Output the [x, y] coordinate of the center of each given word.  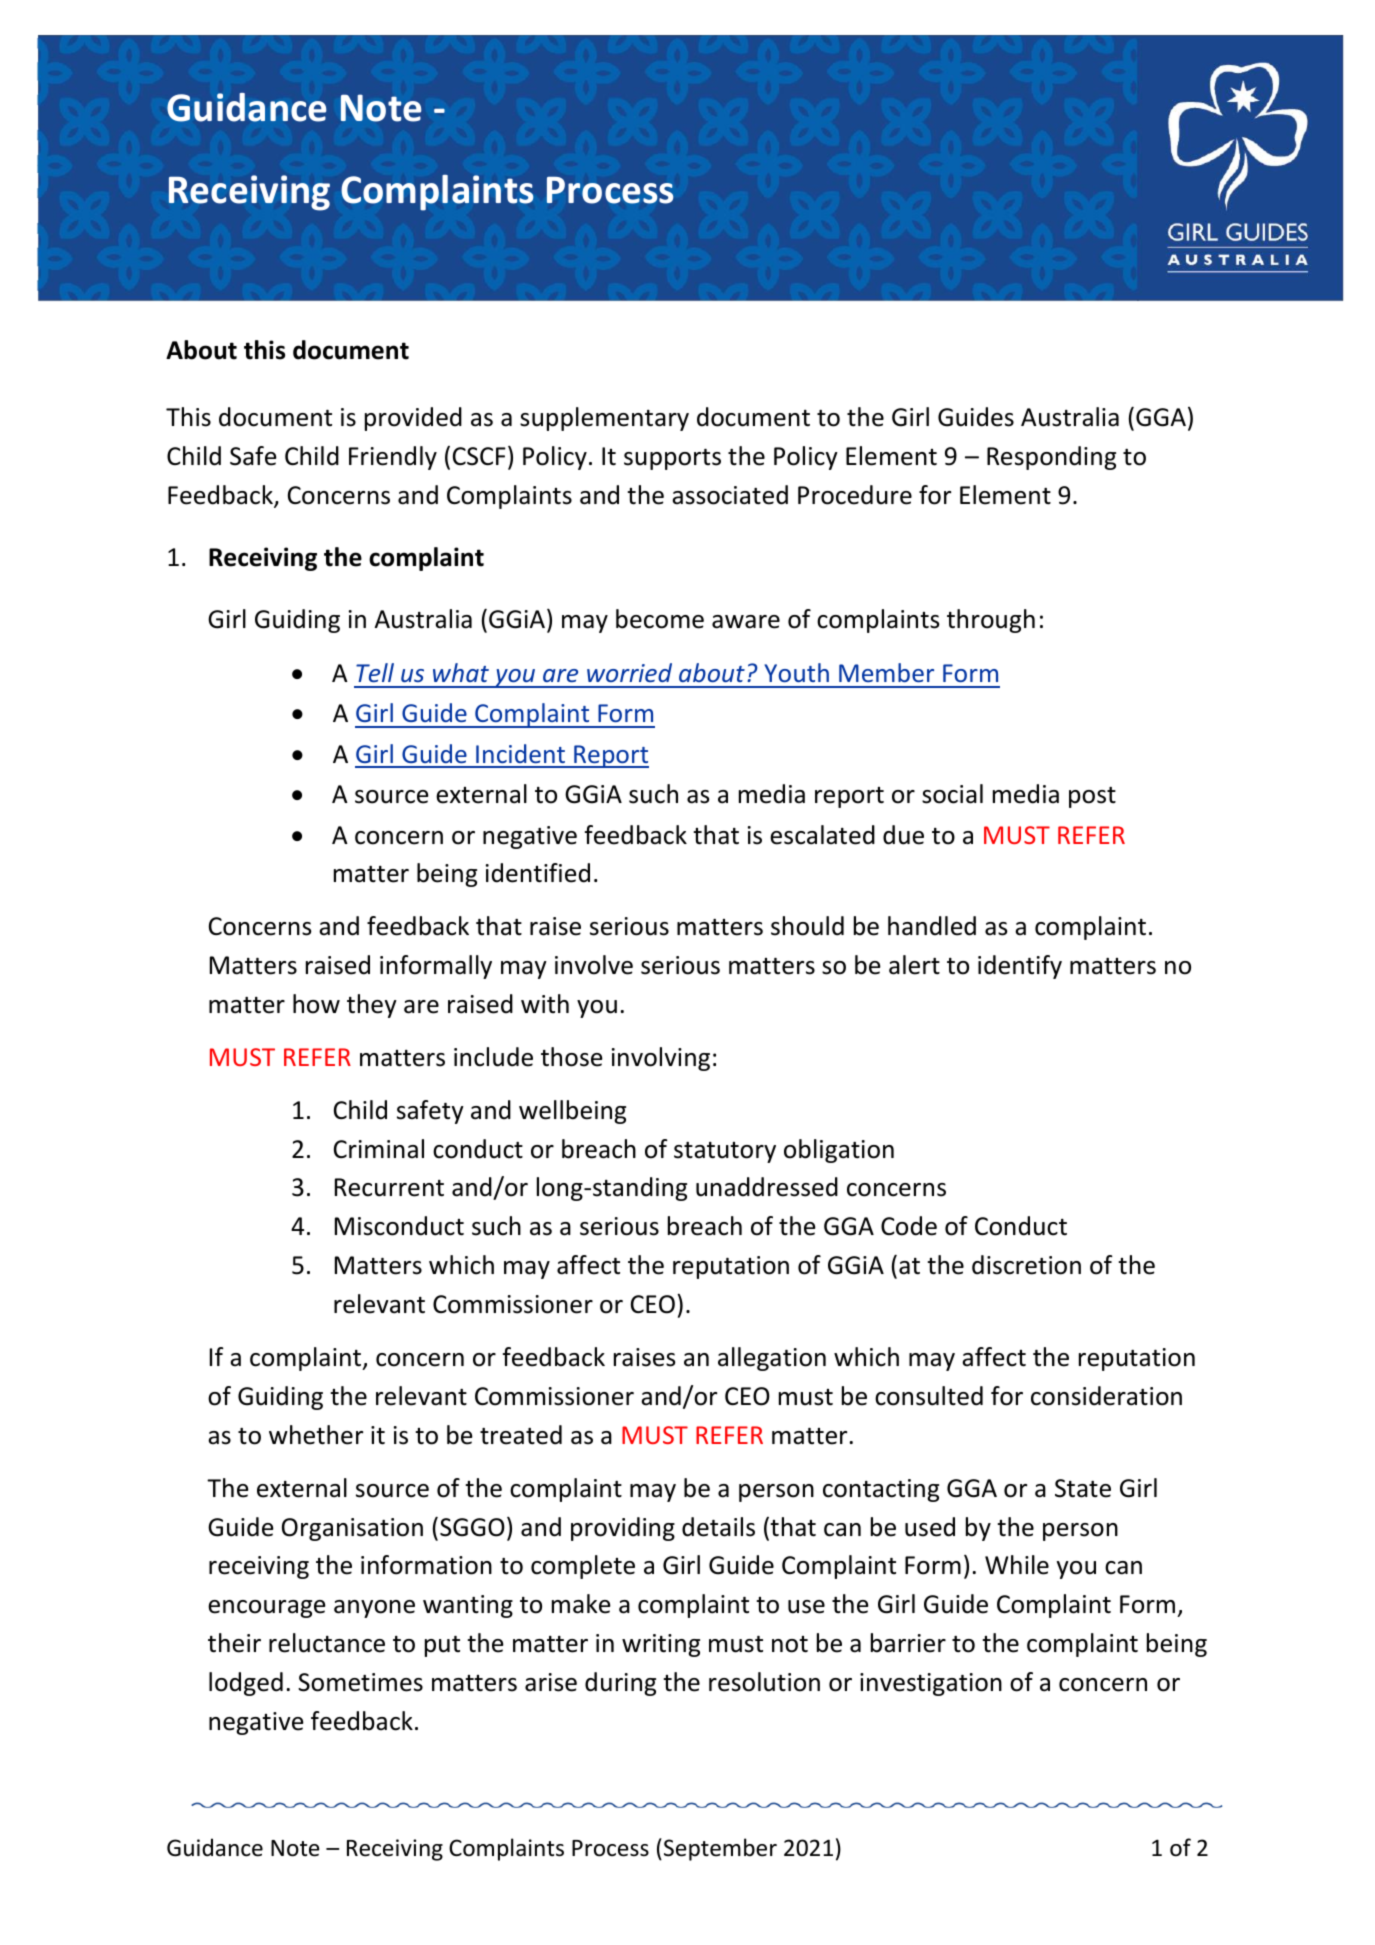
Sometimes [360, 1682]
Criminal [379, 1149]
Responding [1051, 458]
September [720, 1849]
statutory [725, 1152]
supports [672, 459]
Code [909, 1226]
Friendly [393, 458]
